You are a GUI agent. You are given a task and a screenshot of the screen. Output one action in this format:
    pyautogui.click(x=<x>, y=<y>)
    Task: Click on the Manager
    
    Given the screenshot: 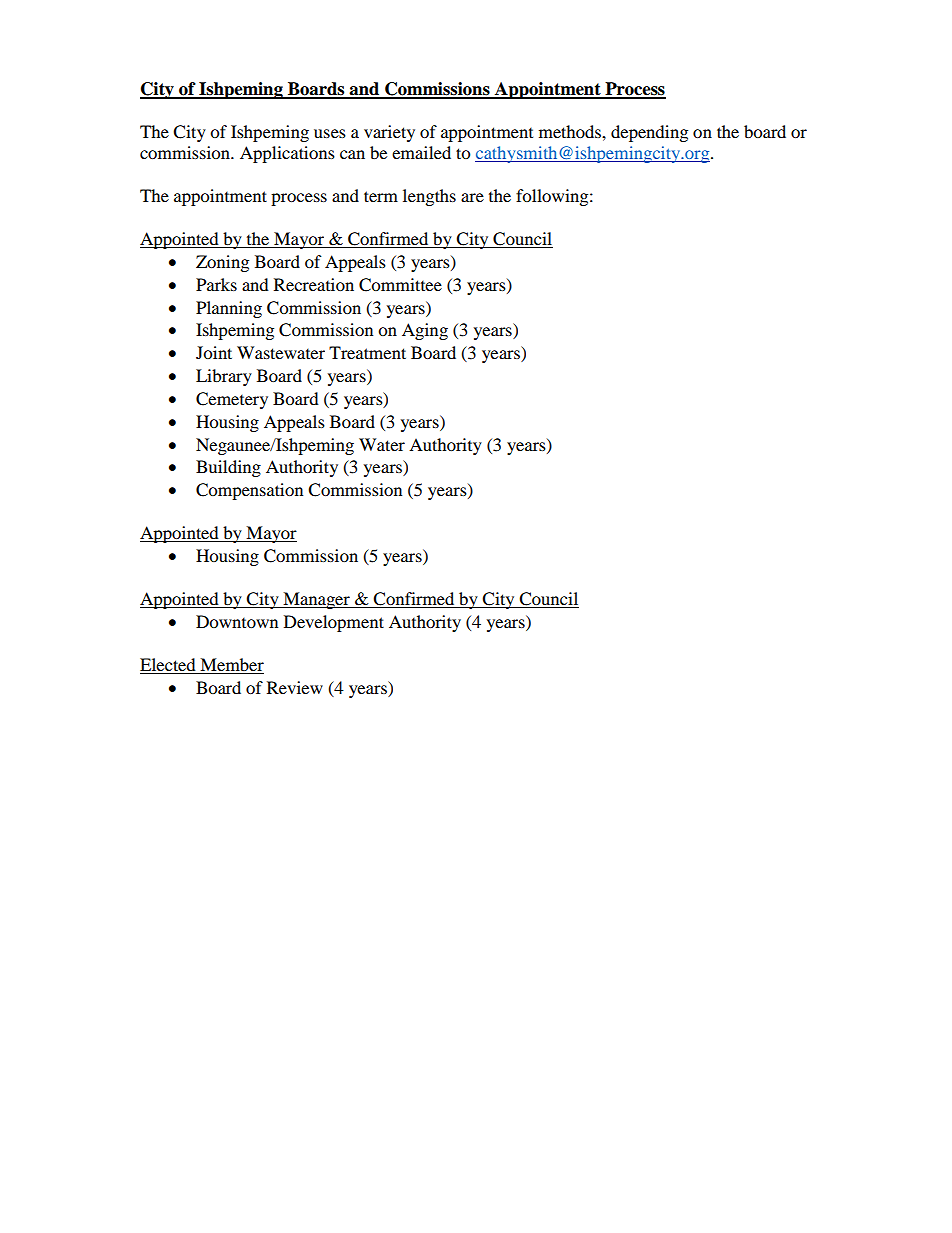 What is the action you would take?
    pyautogui.click(x=316, y=600)
